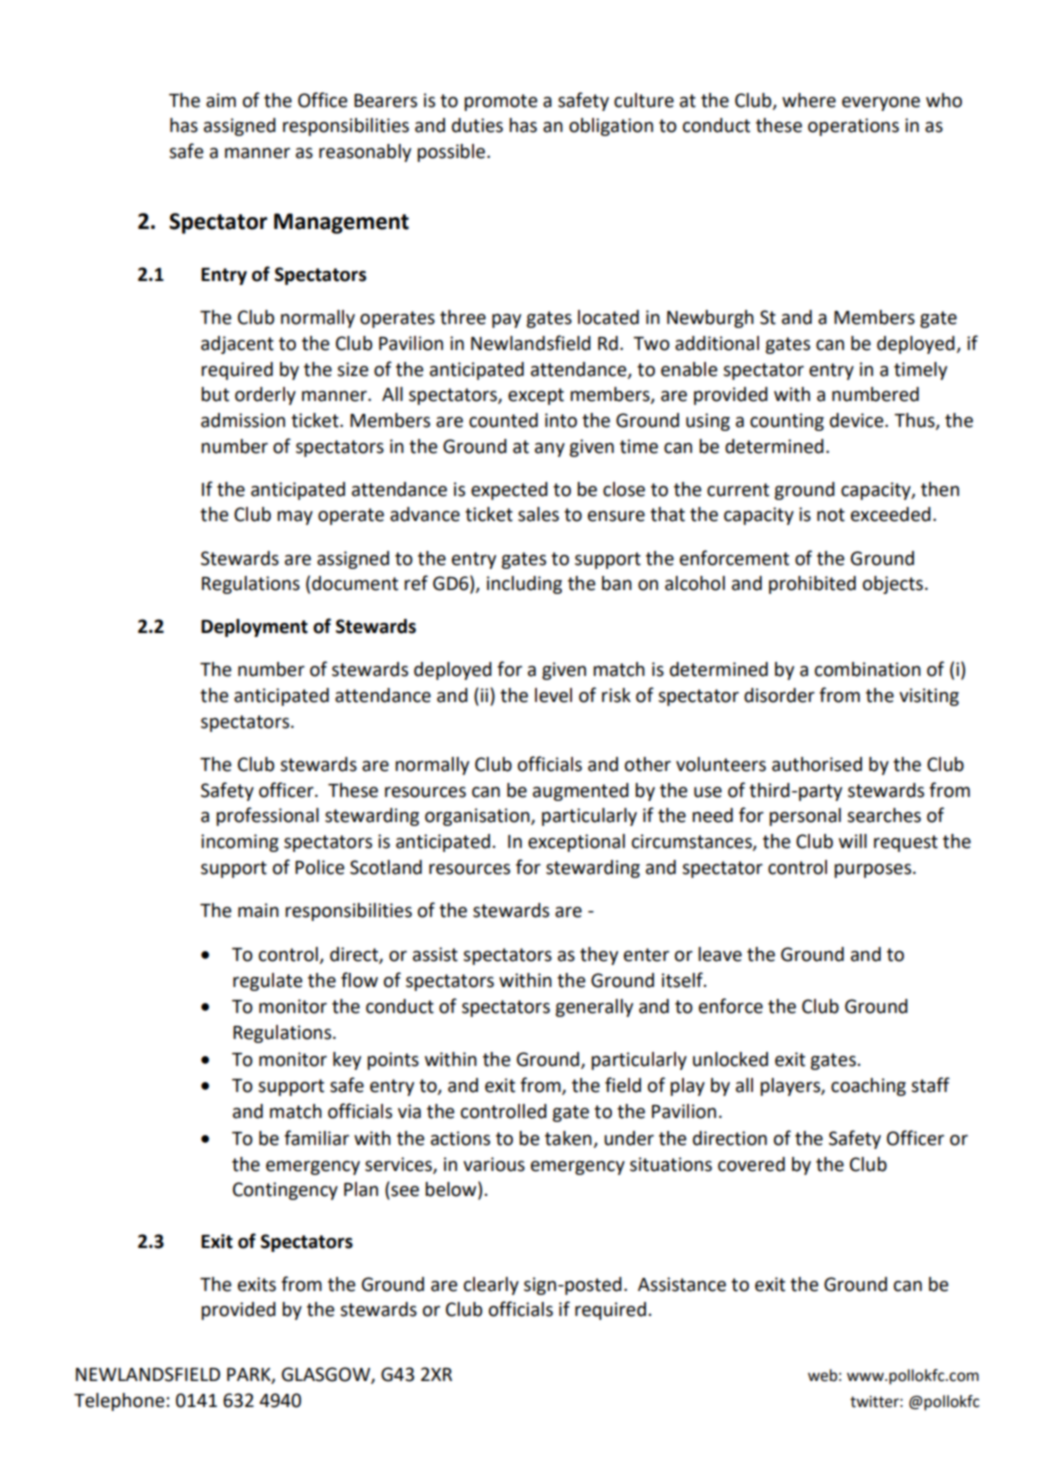 The height and width of the document is (1474, 1041). Describe the element at coordinates (581, 792) in the document. I see `augmented` at that location.
